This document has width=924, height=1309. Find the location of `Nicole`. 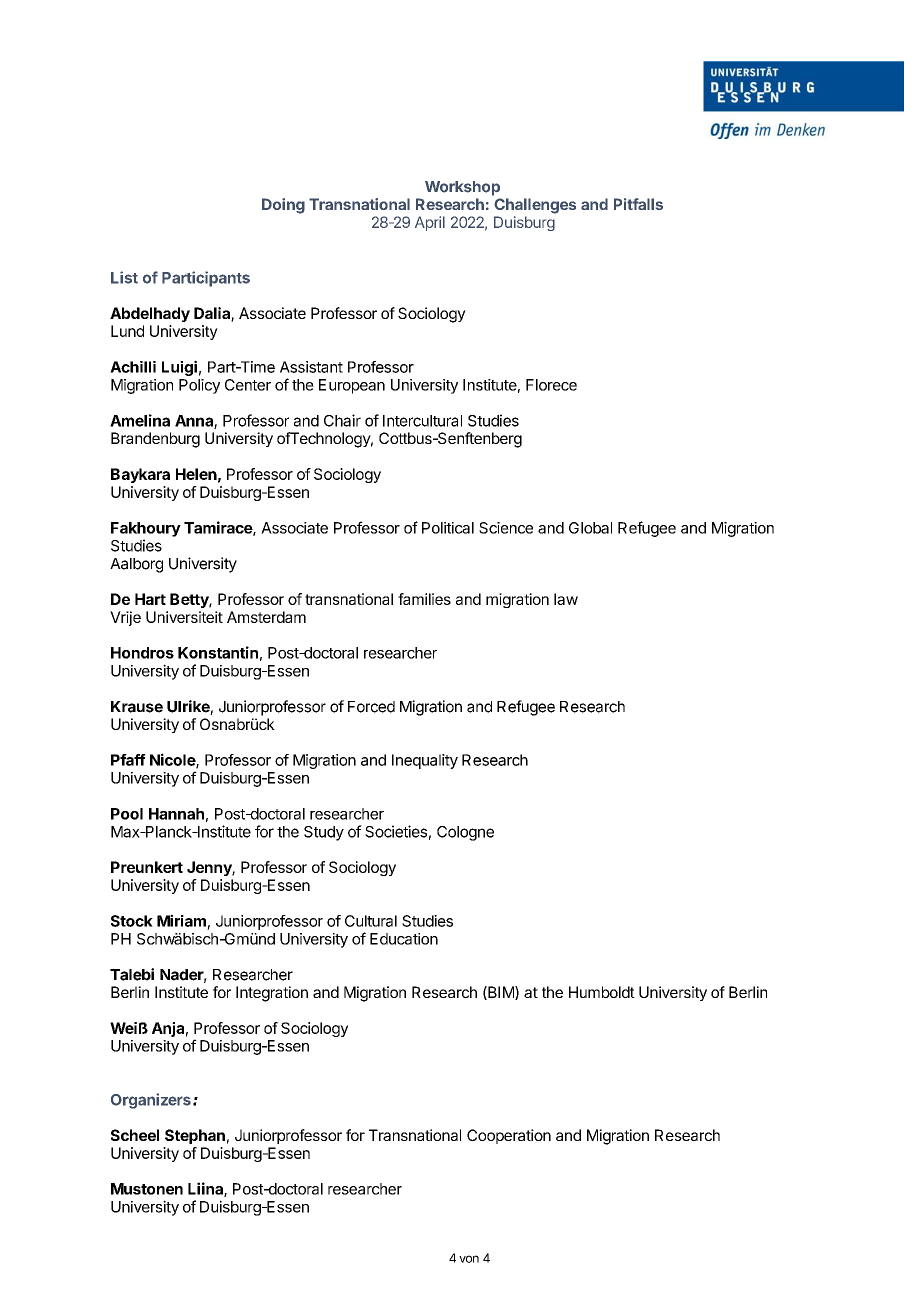

Nicole is located at coordinates (173, 760).
